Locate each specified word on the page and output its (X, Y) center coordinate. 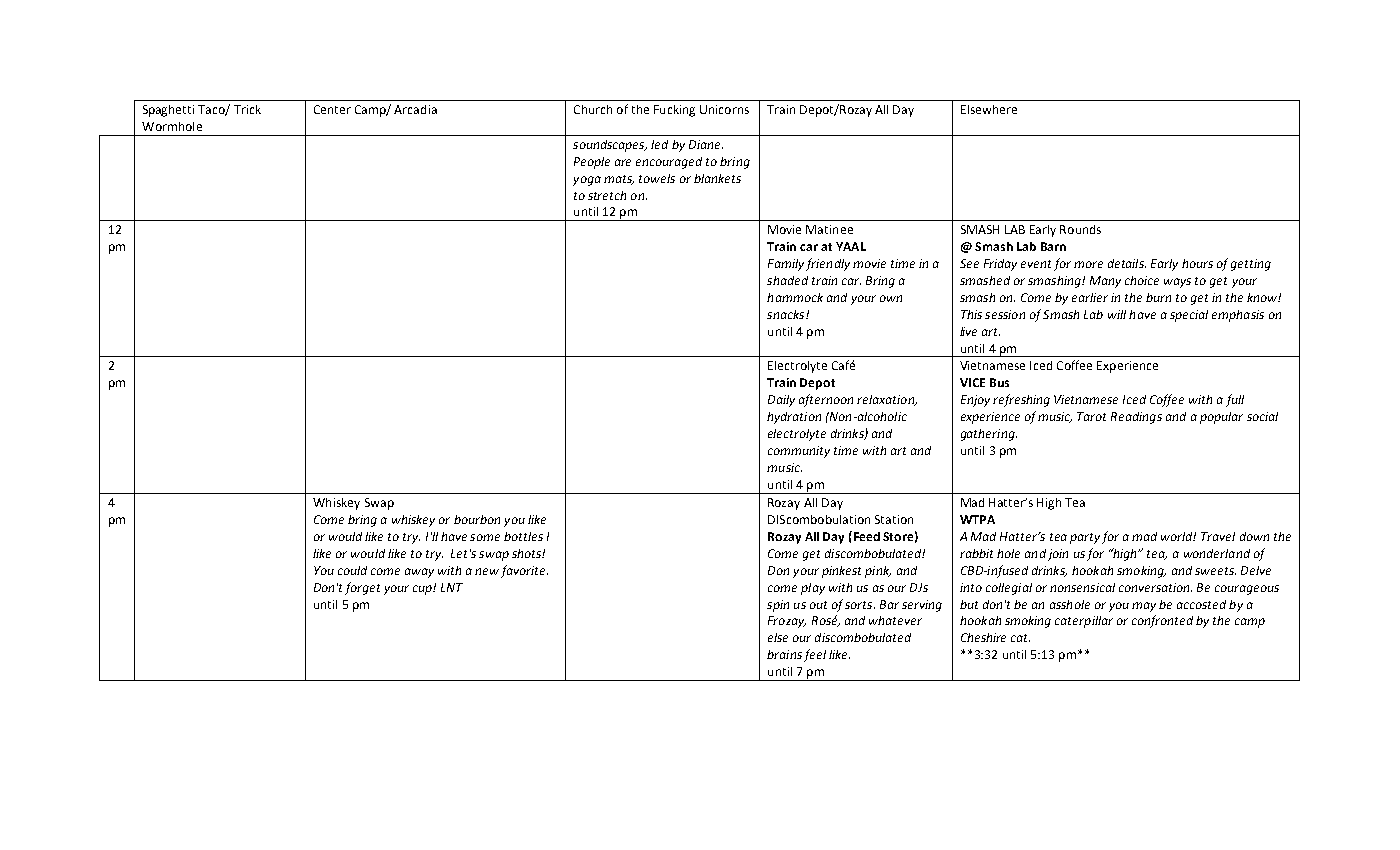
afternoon (826, 400)
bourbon (477, 519)
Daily (781, 401)
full (1235, 400)
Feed (865, 536)
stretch (607, 195)
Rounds (1080, 229)
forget (362, 588)
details (1127, 263)
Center (332, 109)
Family (786, 265)
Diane (706, 144)
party (1085, 538)
